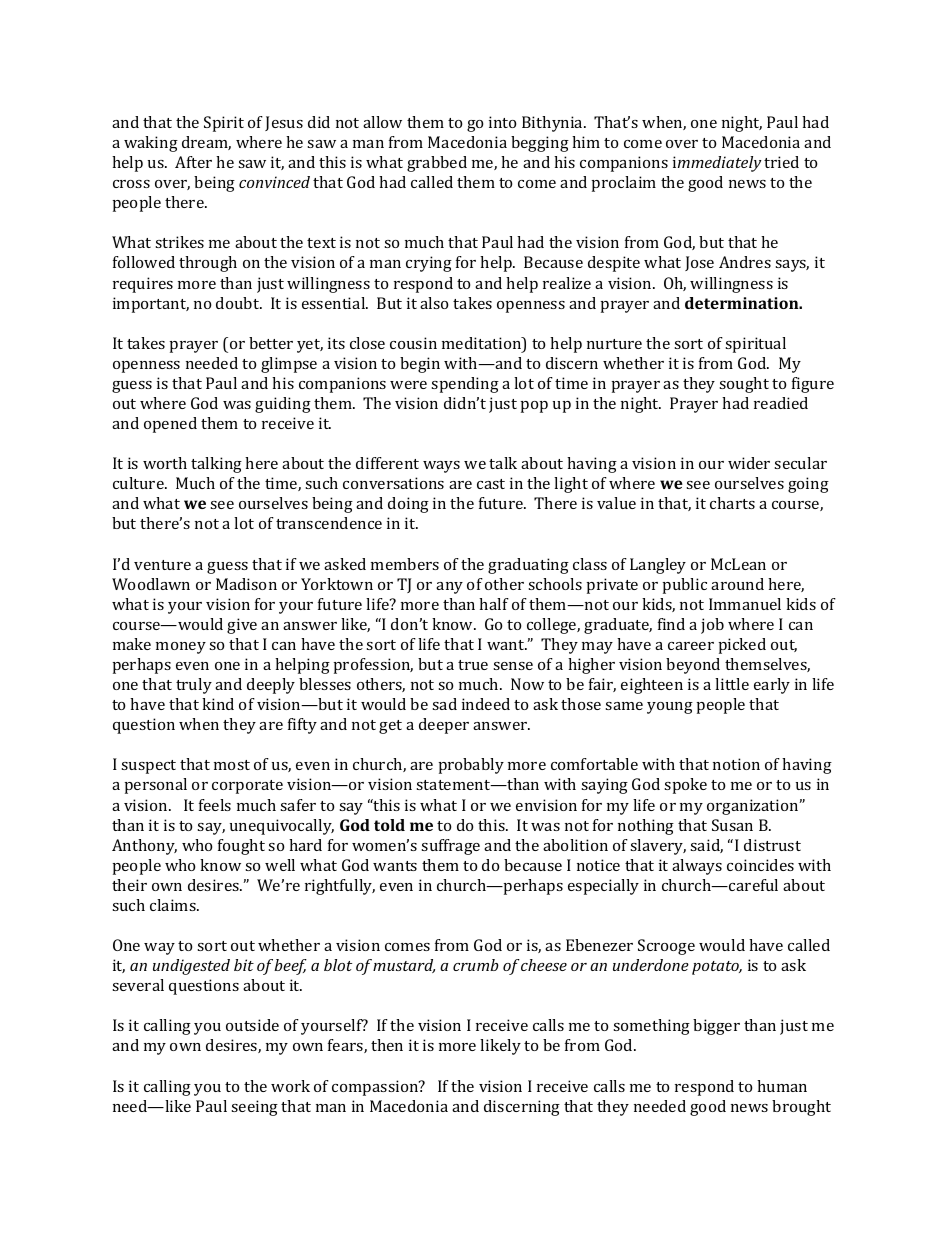 The width and height of the document is (952, 1233). Describe the element at coordinates (717, 164) in the document. I see `immediately` at that location.
